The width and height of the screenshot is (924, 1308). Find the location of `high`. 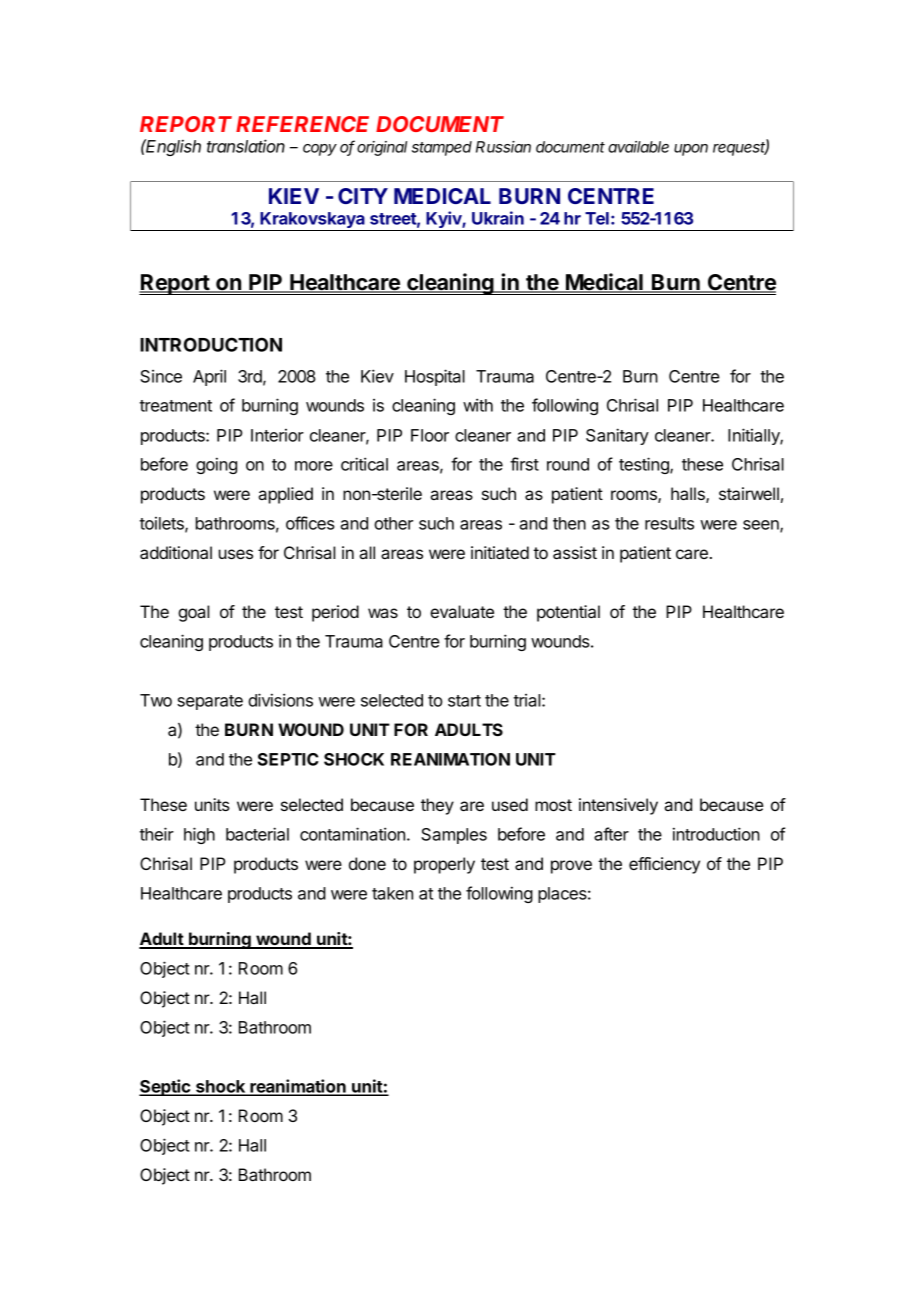

high is located at coordinates (199, 835).
